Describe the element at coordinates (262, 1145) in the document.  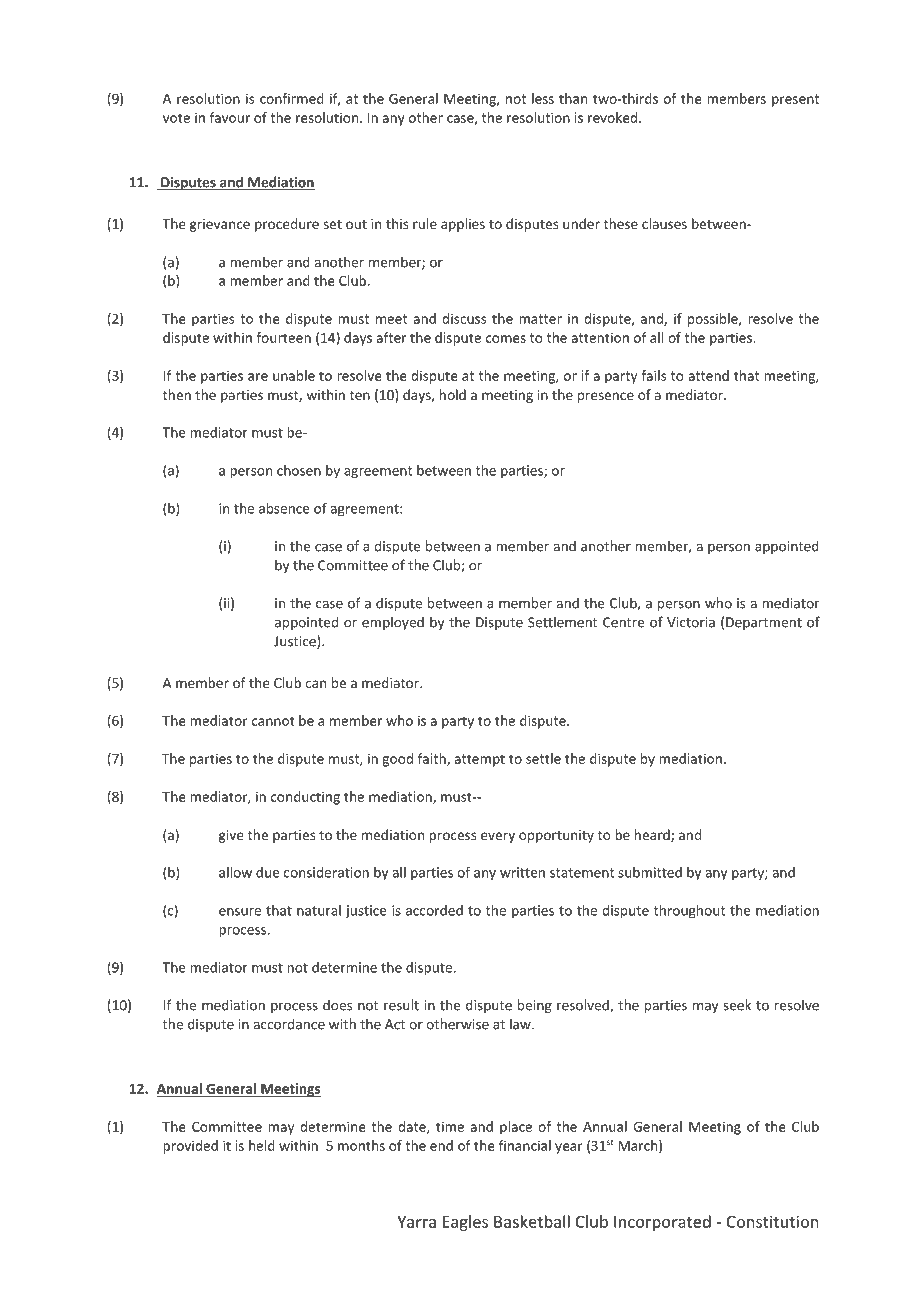
I see `held` at that location.
